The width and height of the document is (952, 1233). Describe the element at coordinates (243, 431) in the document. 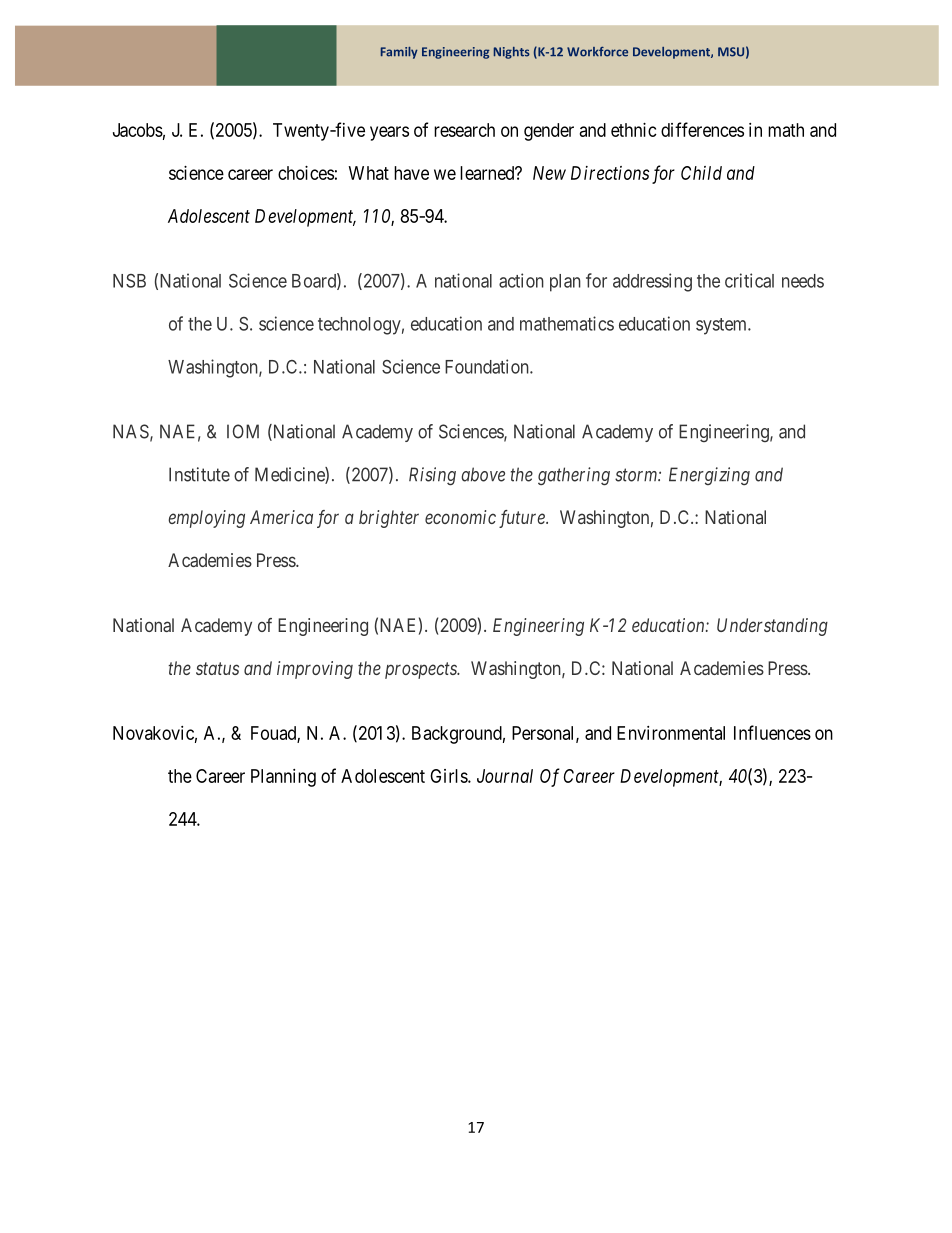

I see `IOM` at that location.
